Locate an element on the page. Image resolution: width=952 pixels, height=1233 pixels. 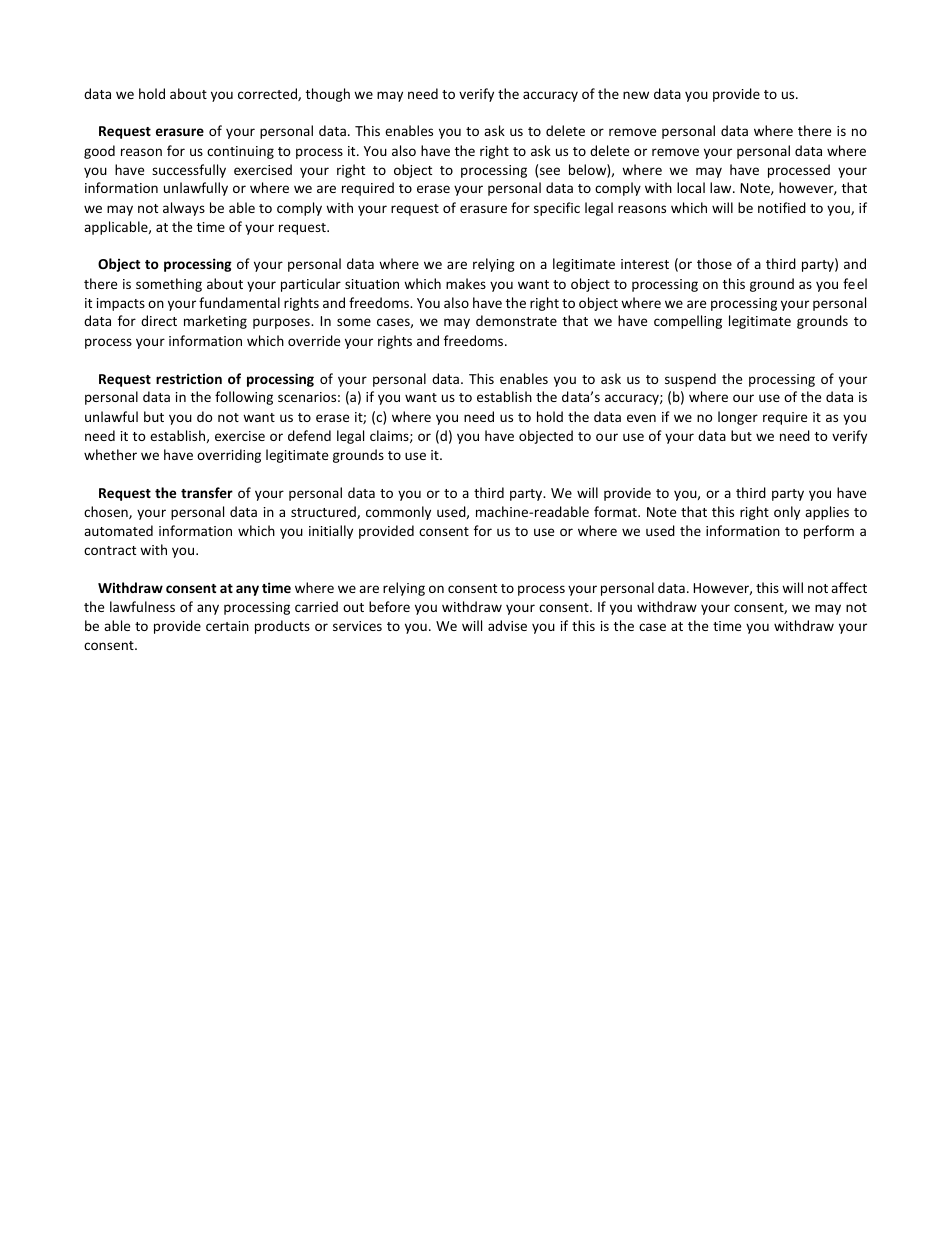
though is located at coordinates (328, 95).
